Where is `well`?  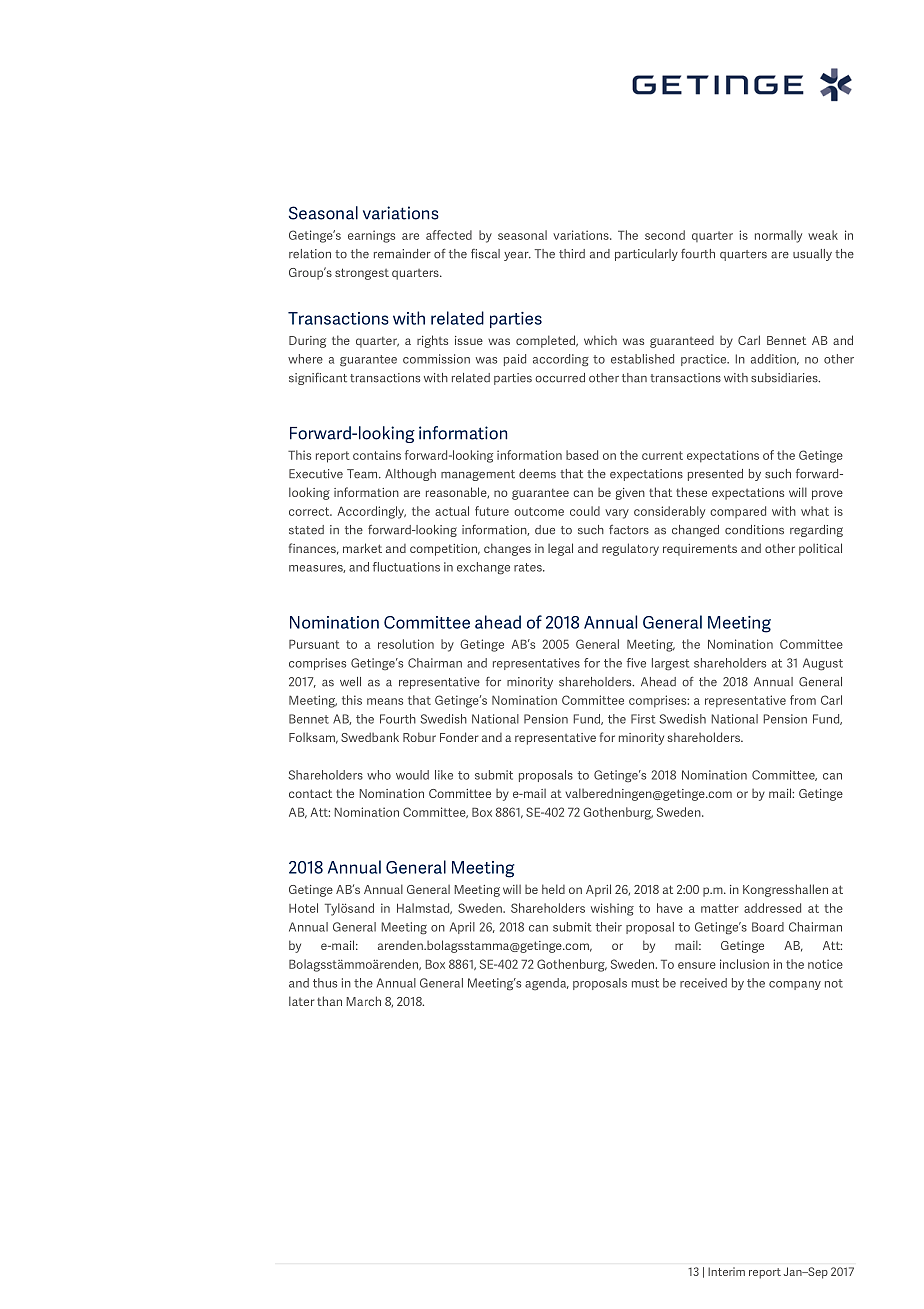
well is located at coordinates (350, 682).
